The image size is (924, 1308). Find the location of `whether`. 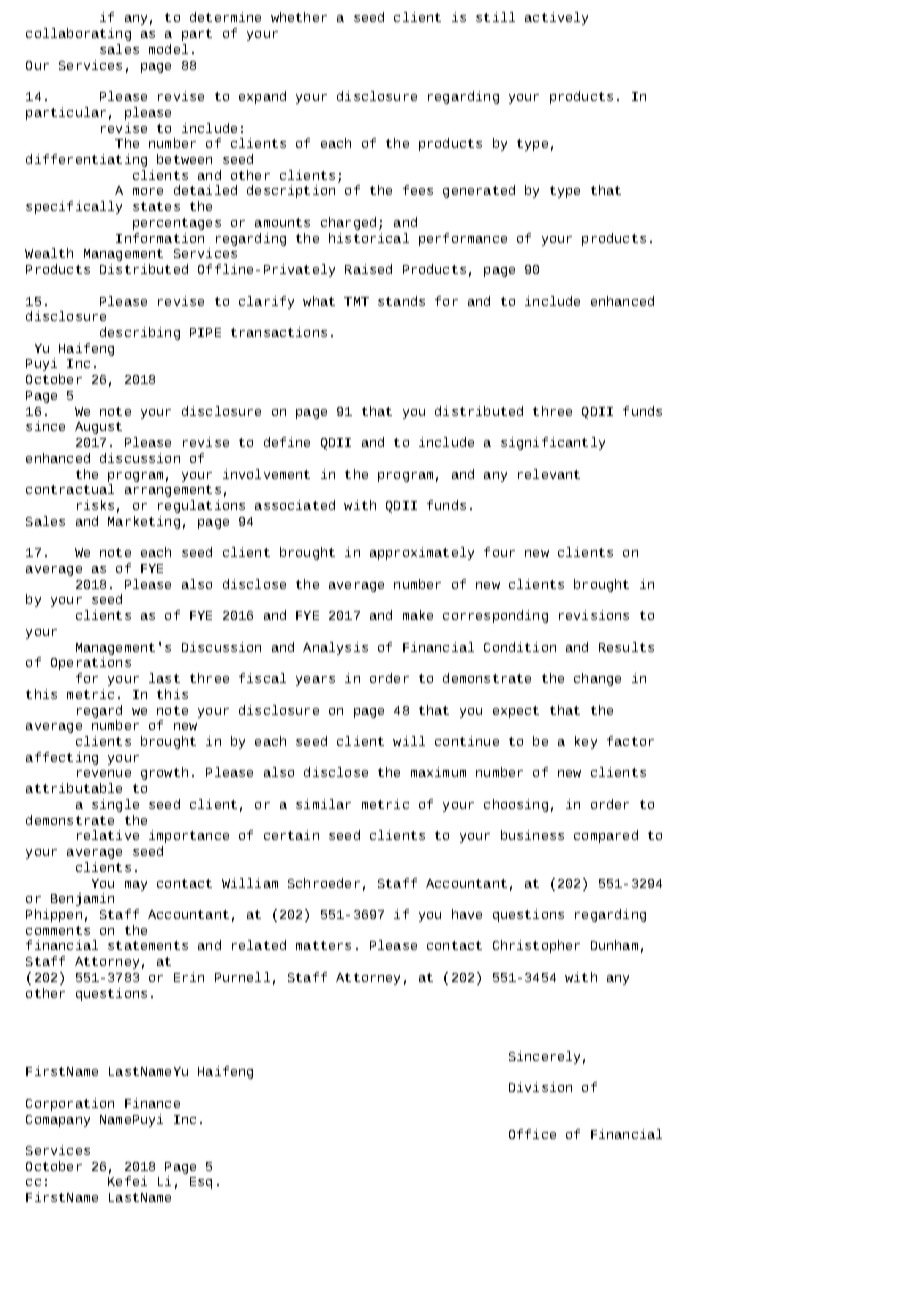

whether is located at coordinates (299, 17).
